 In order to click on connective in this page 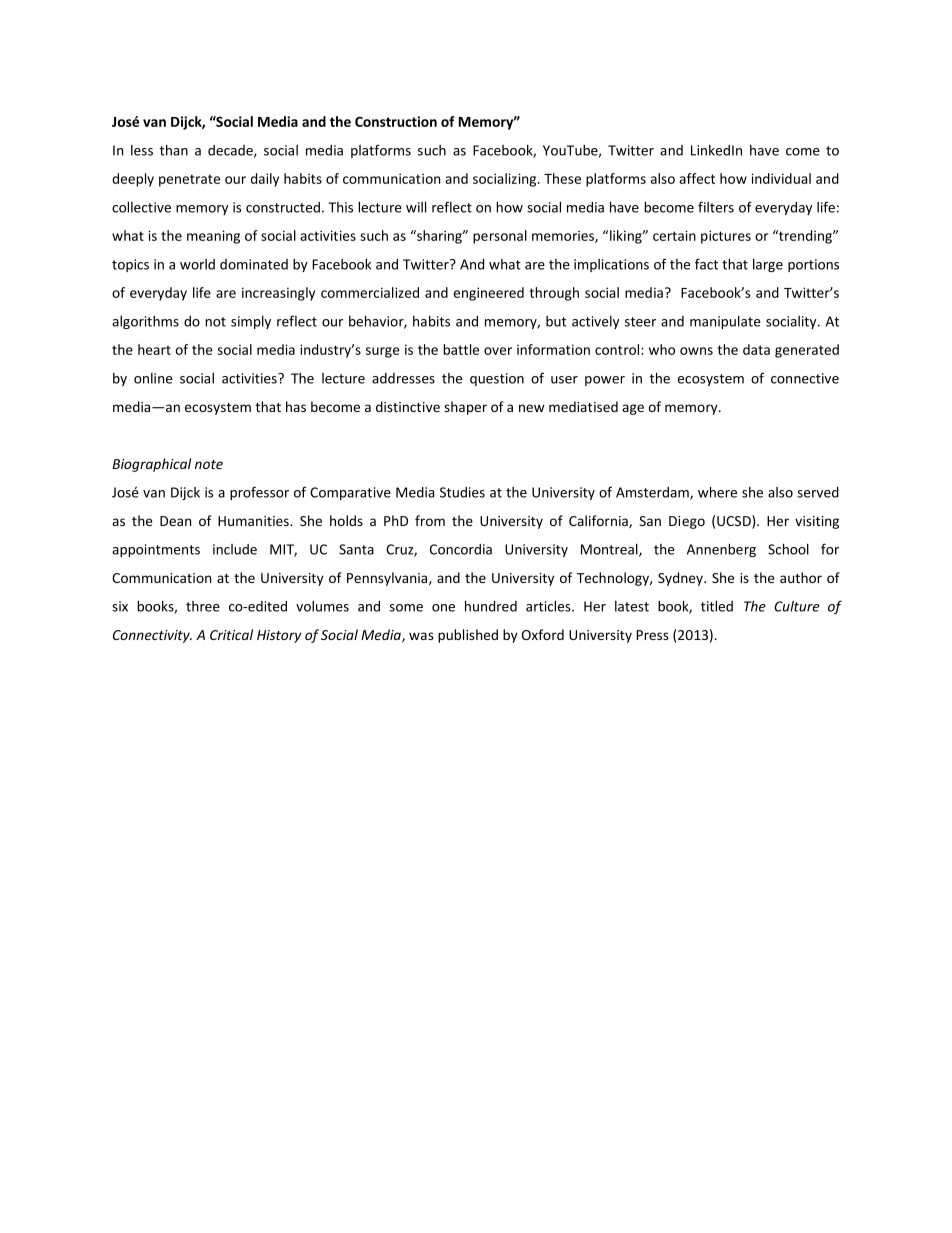, I will do `click(805, 378)`.
